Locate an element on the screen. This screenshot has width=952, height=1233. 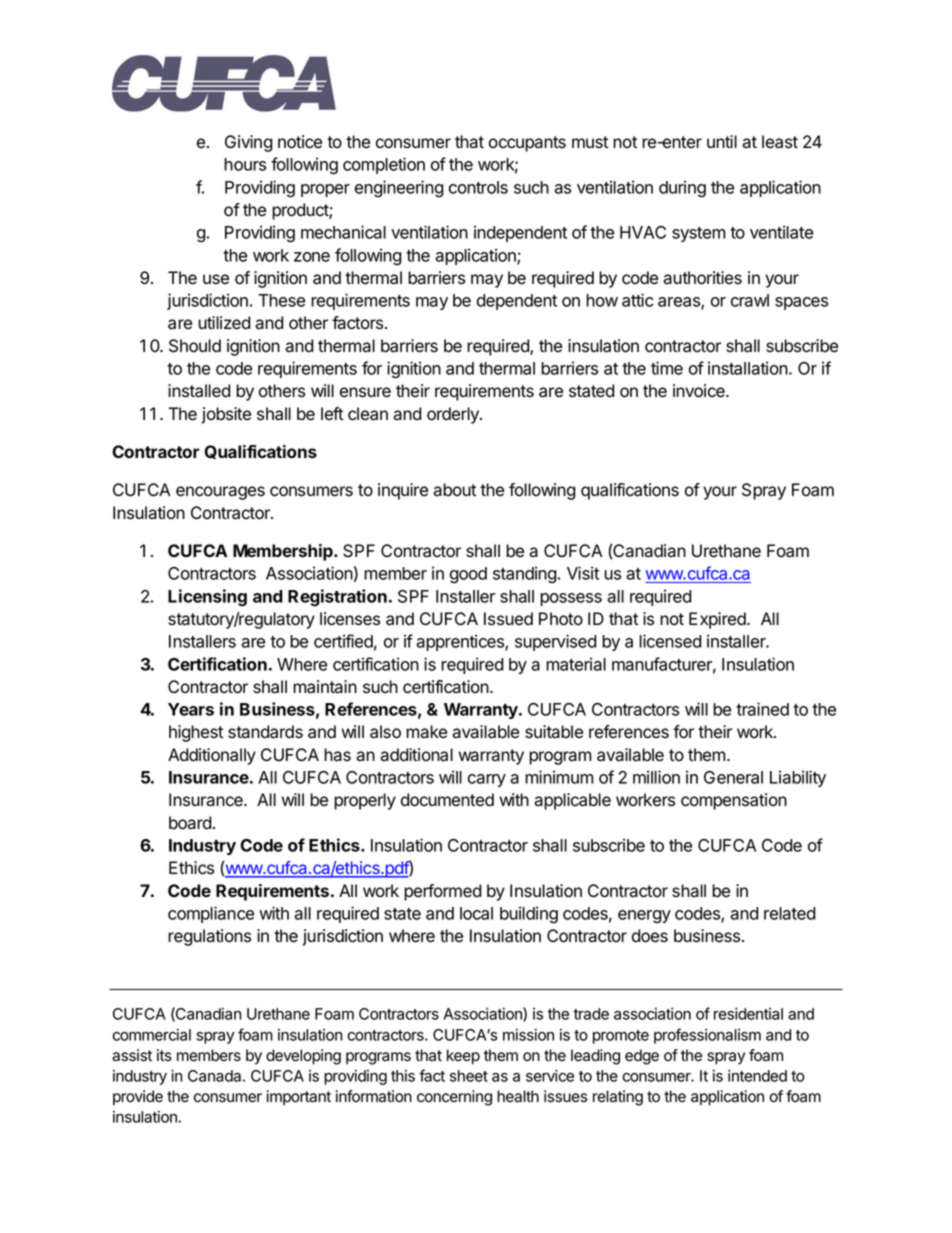
encourages is located at coordinates (220, 493).
